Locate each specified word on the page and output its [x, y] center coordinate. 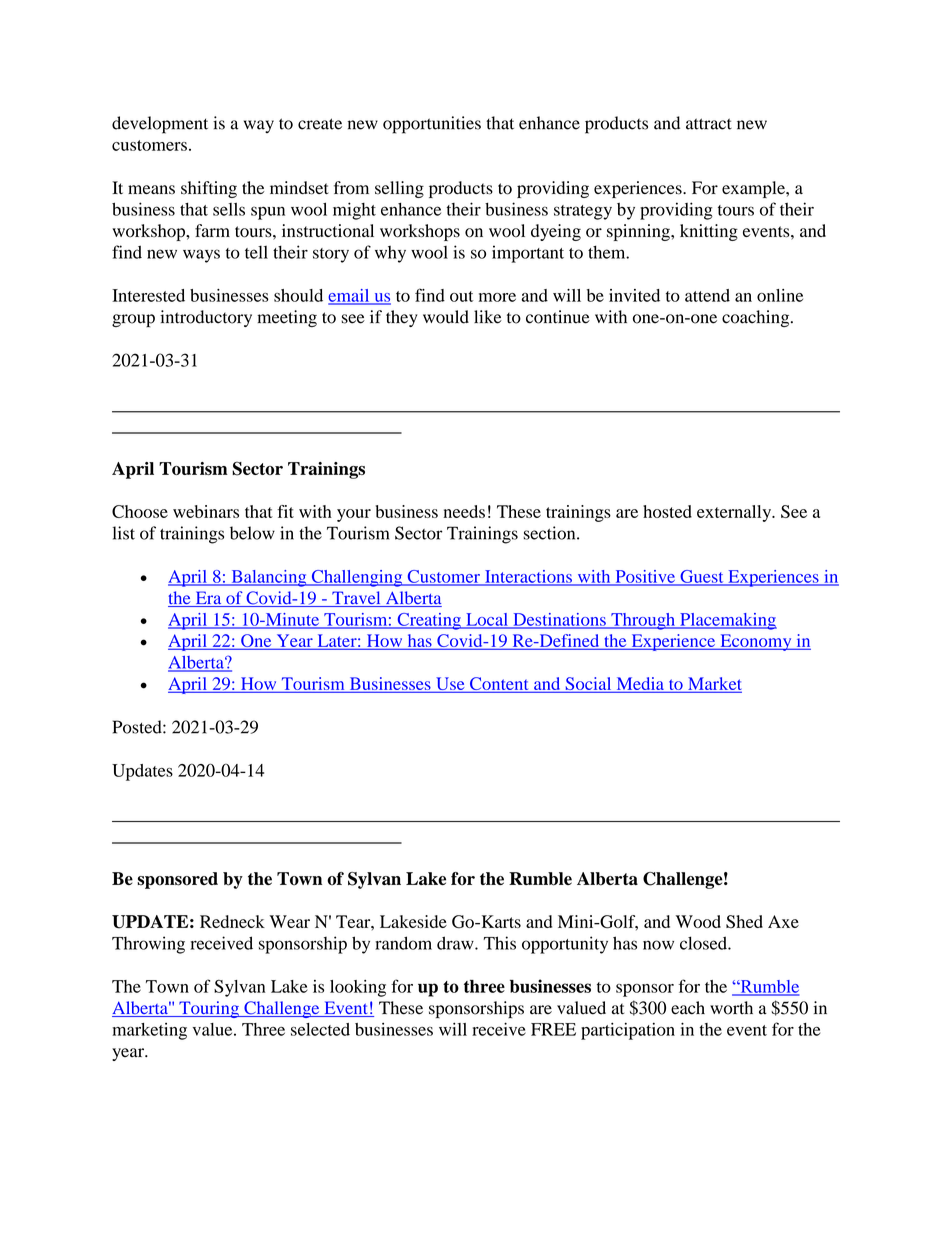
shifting [209, 189]
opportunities [432, 125]
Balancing [269, 578]
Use [450, 685]
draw [456, 943]
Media [640, 684]
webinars [206, 511]
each [688, 1008]
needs [464, 511]
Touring [209, 1009]
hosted [667, 511]
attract [709, 124]
